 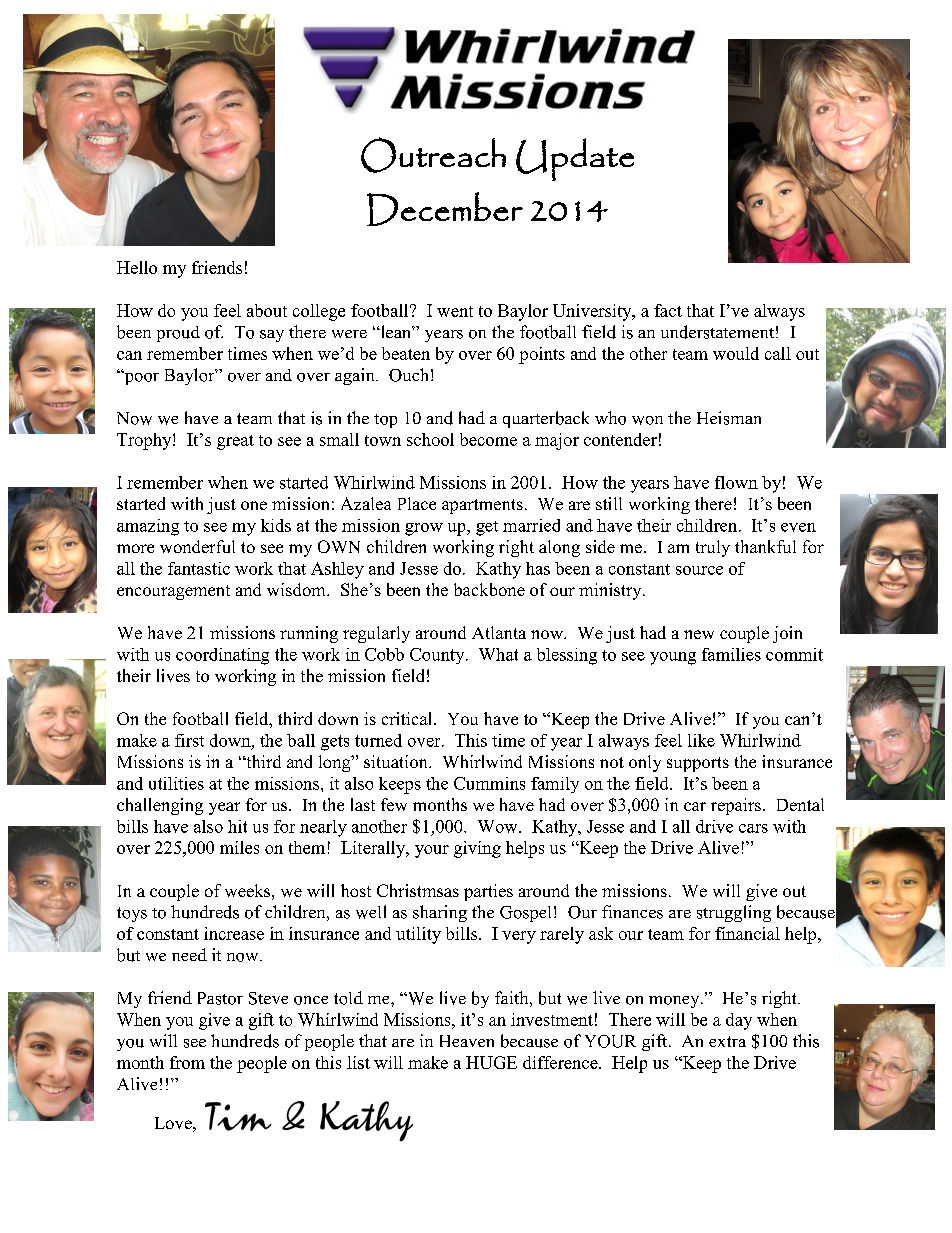 What do you see at coordinates (467, 1041) in the screenshot?
I see `Heaven` at bounding box center [467, 1041].
